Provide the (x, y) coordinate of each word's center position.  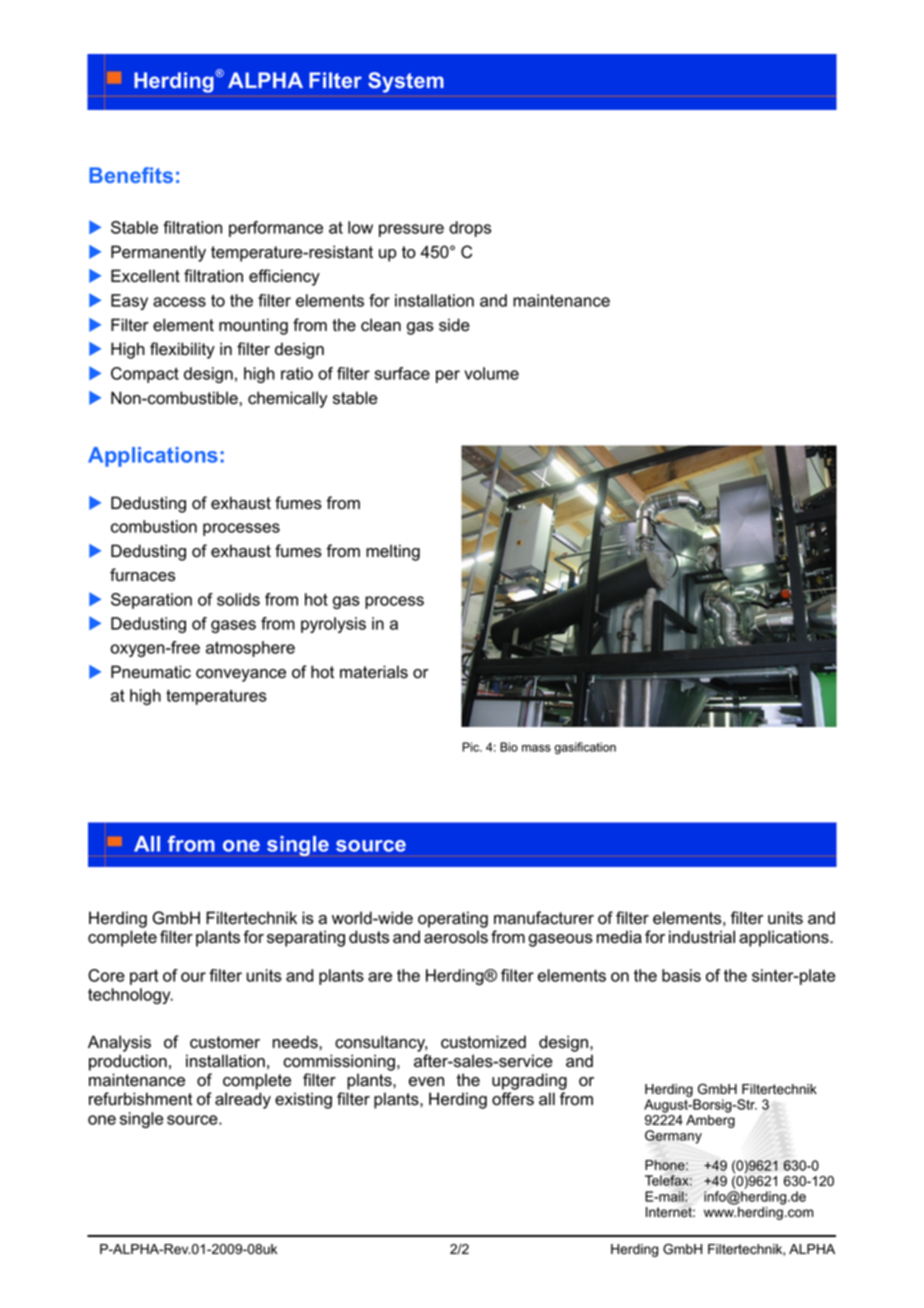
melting (393, 552)
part (144, 977)
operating (453, 919)
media (619, 937)
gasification (585, 748)
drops (470, 229)
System (406, 82)
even (426, 1082)
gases (233, 626)
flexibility (182, 350)
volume (491, 373)
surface (402, 373)
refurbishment (141, 1099)
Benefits (131, 175)
